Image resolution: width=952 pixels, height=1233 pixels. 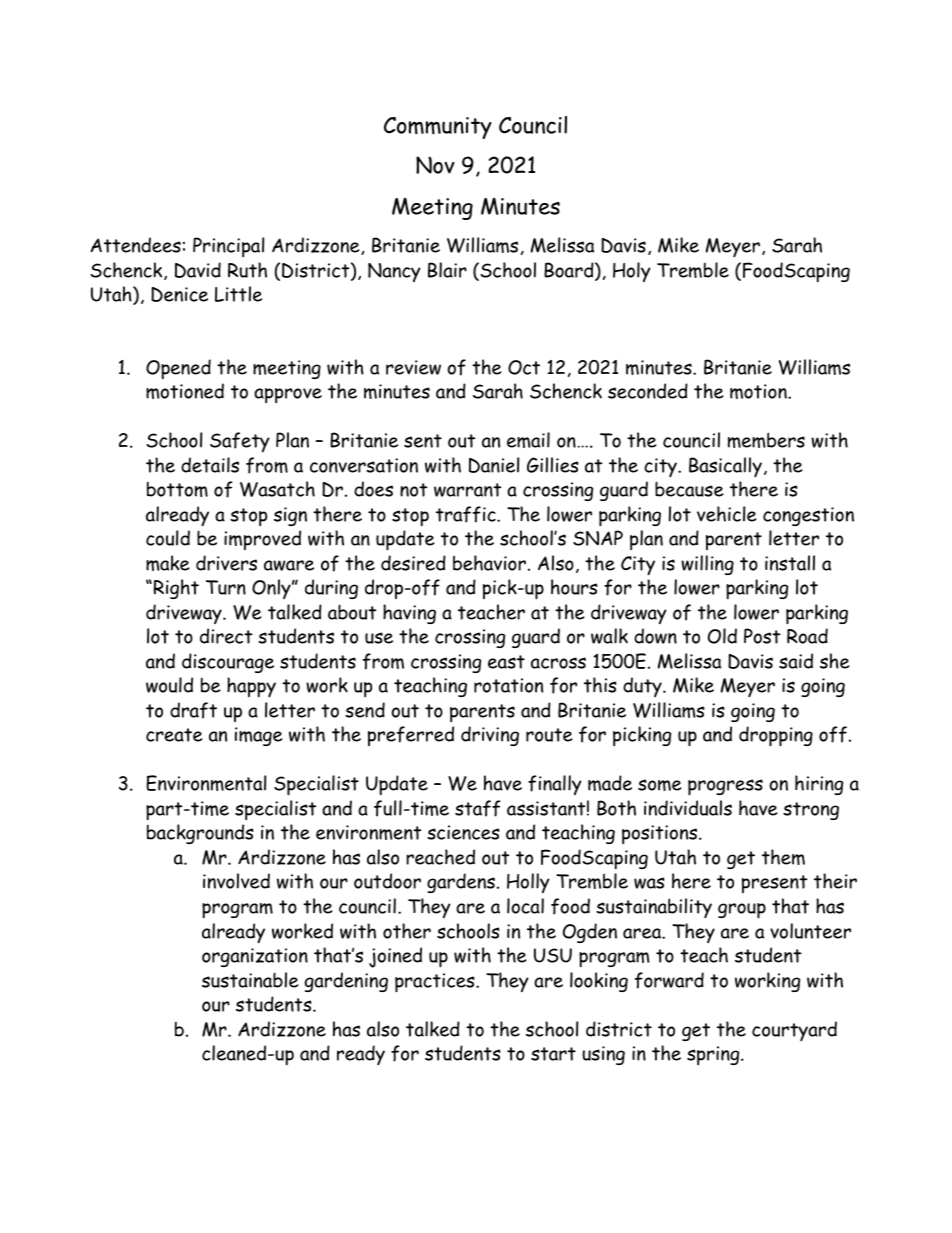 What do you see at coordinates (228, 247) in the screenshot?
I see `Principal` at bounding box center [228, 247].
